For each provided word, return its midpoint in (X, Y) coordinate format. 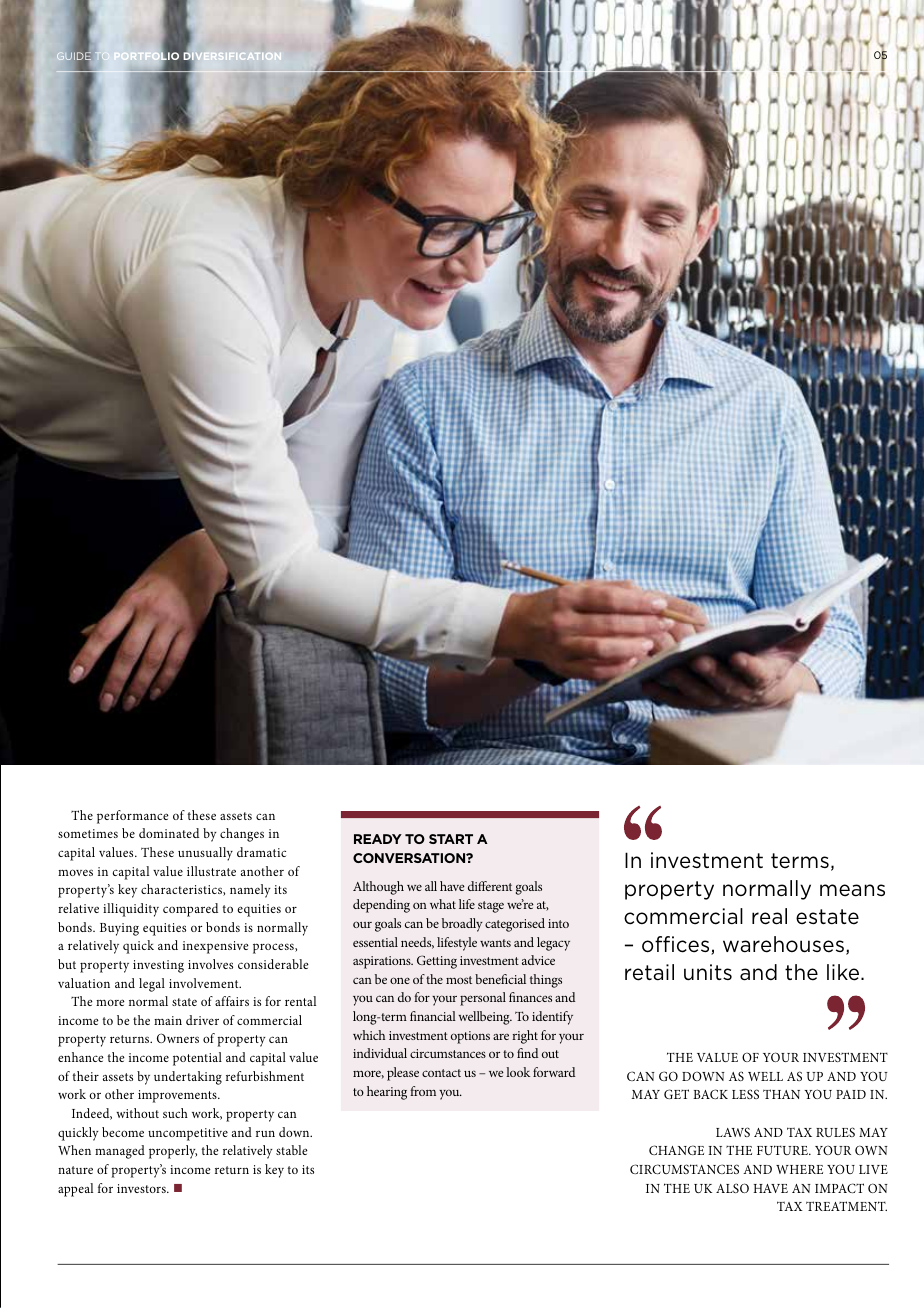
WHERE (799, 1169)
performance (133, 817)
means (852, 890)
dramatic (261, 852)
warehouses (783, 944)
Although (378, 888)
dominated (169, 833)
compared (190, 910)
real (769, 916)
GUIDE (74, 56)
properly (173, 1152)
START (451, 839)
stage (491, 907)
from (423, 1091)
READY (378, 839)
